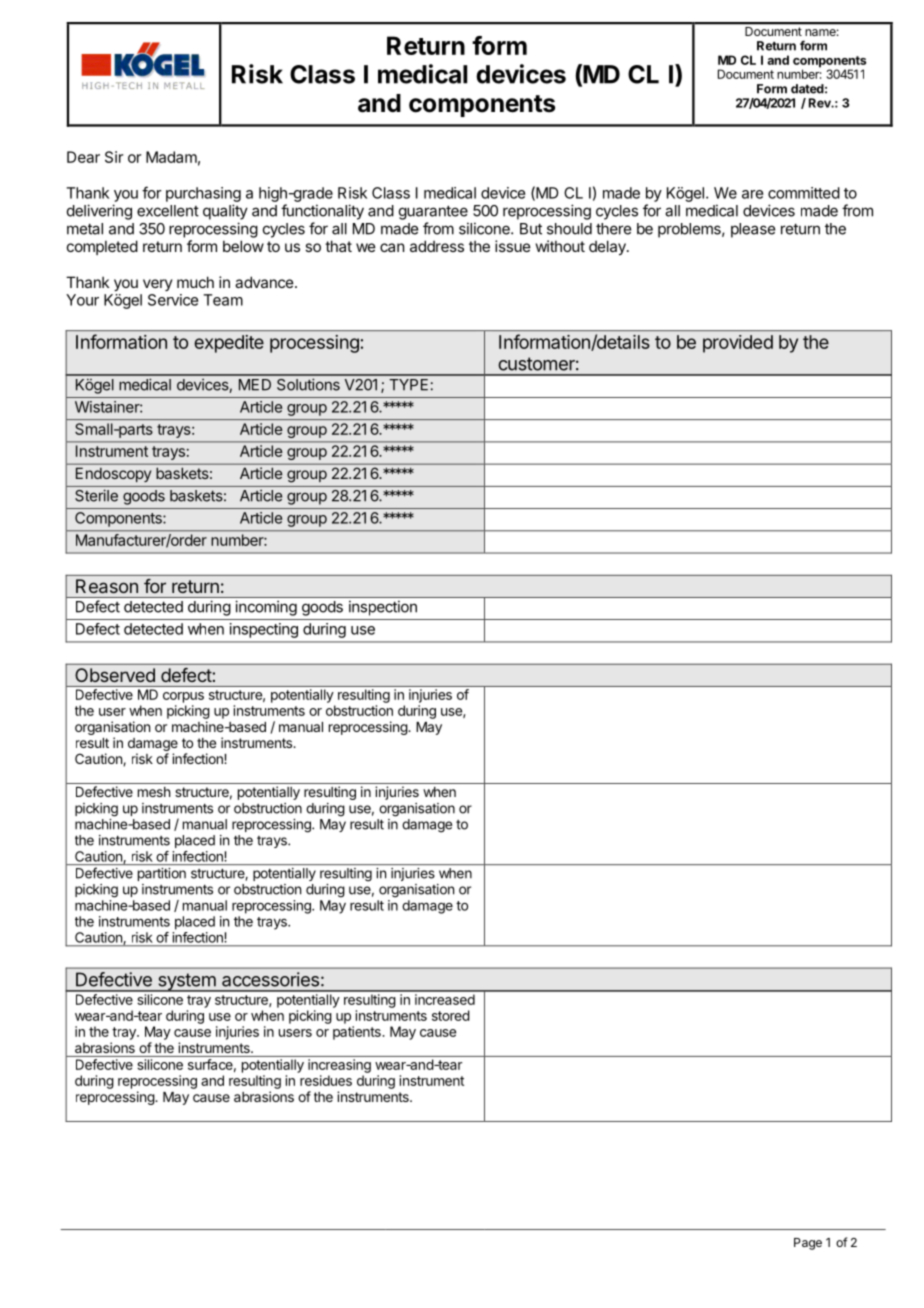 Image resolution: width=924 pixels, height=1308 pixels. I want to click on residues, so click(326, 1080).
